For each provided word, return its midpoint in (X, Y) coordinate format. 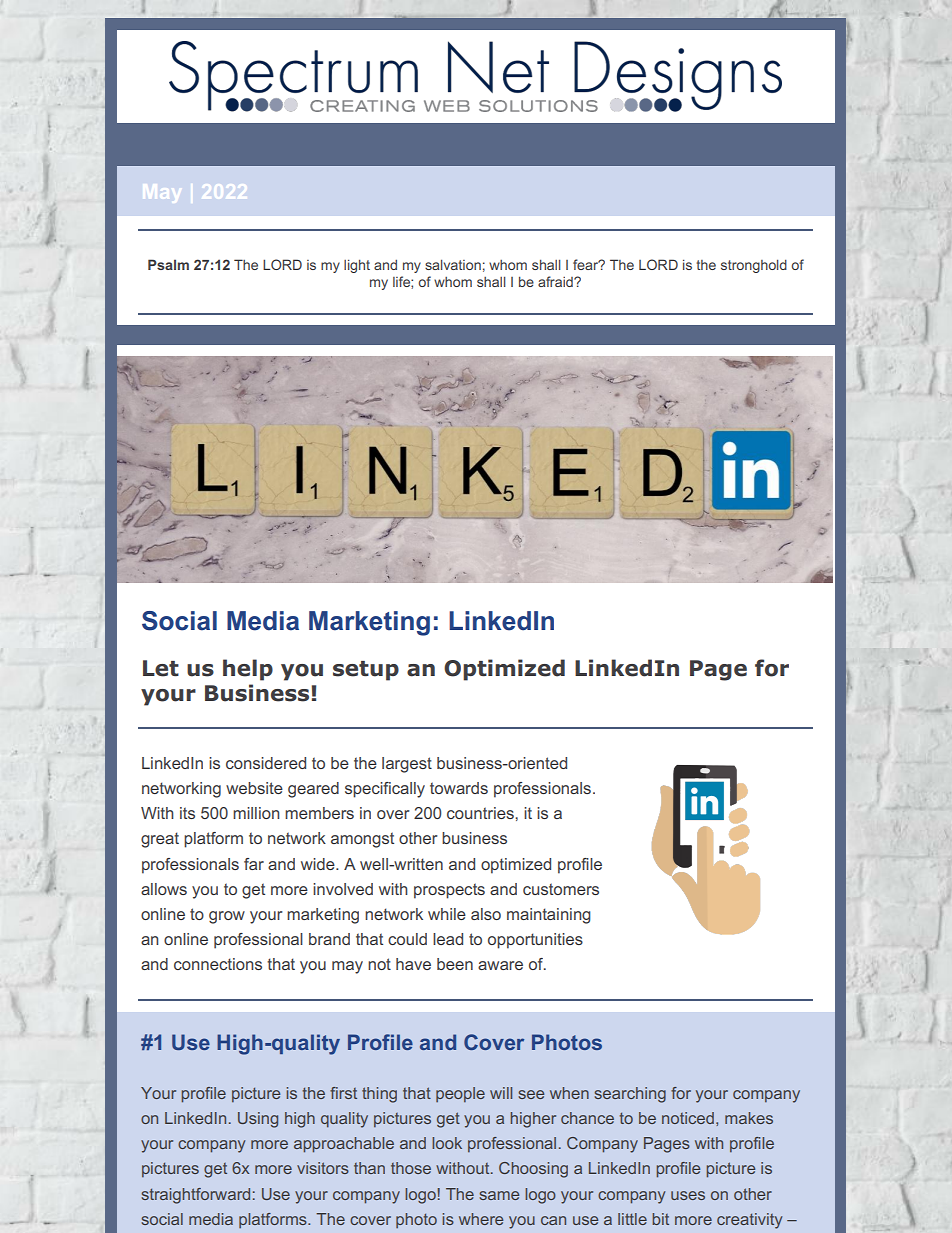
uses (688, 1195)
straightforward (195, 1196)
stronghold (754, 266)
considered (266, 763)
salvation (453, 264)
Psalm (168, 264)
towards (459, 788)
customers (561, 889)
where (481, 1219)
